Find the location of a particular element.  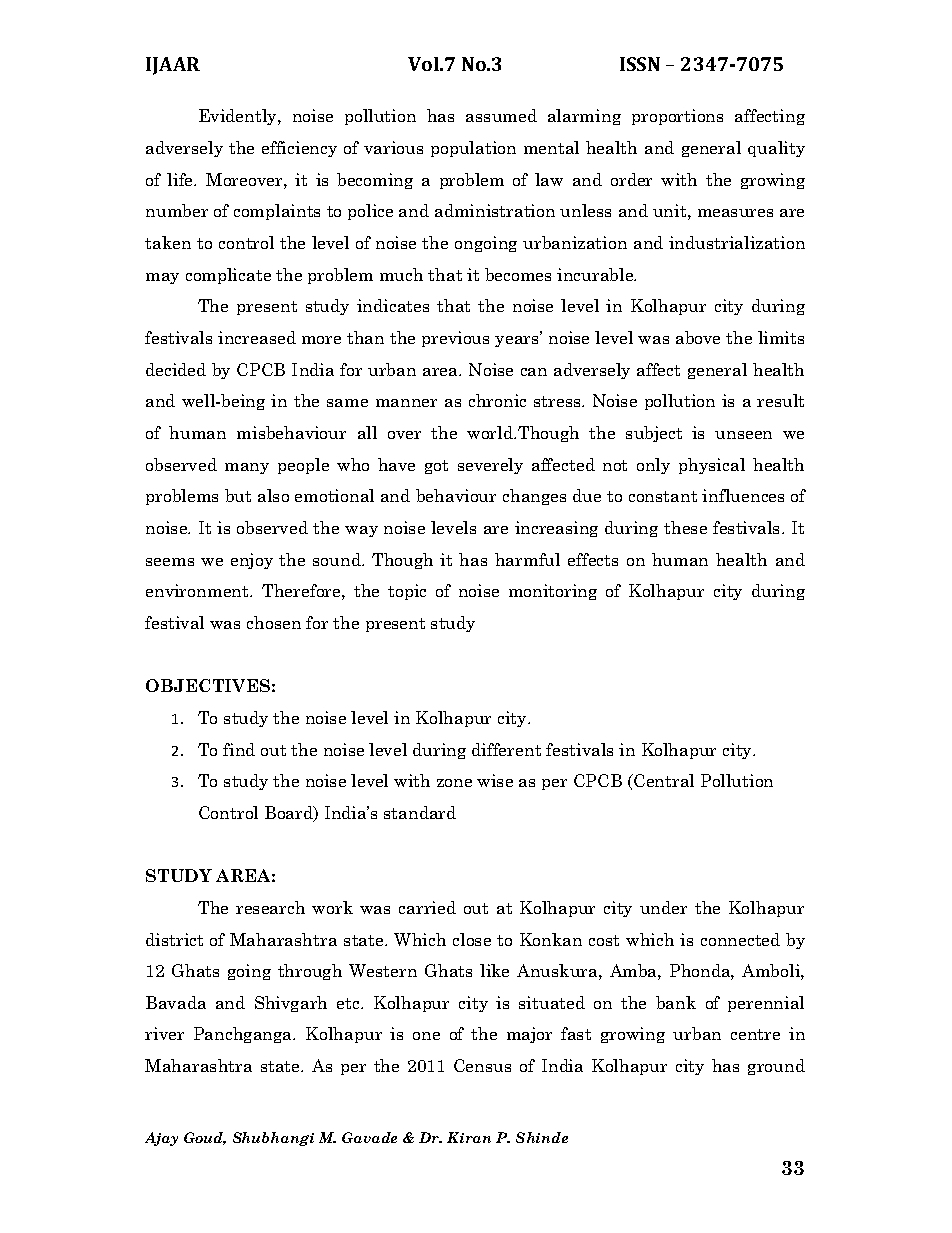

assumed is located at coordinates (501, 115).
